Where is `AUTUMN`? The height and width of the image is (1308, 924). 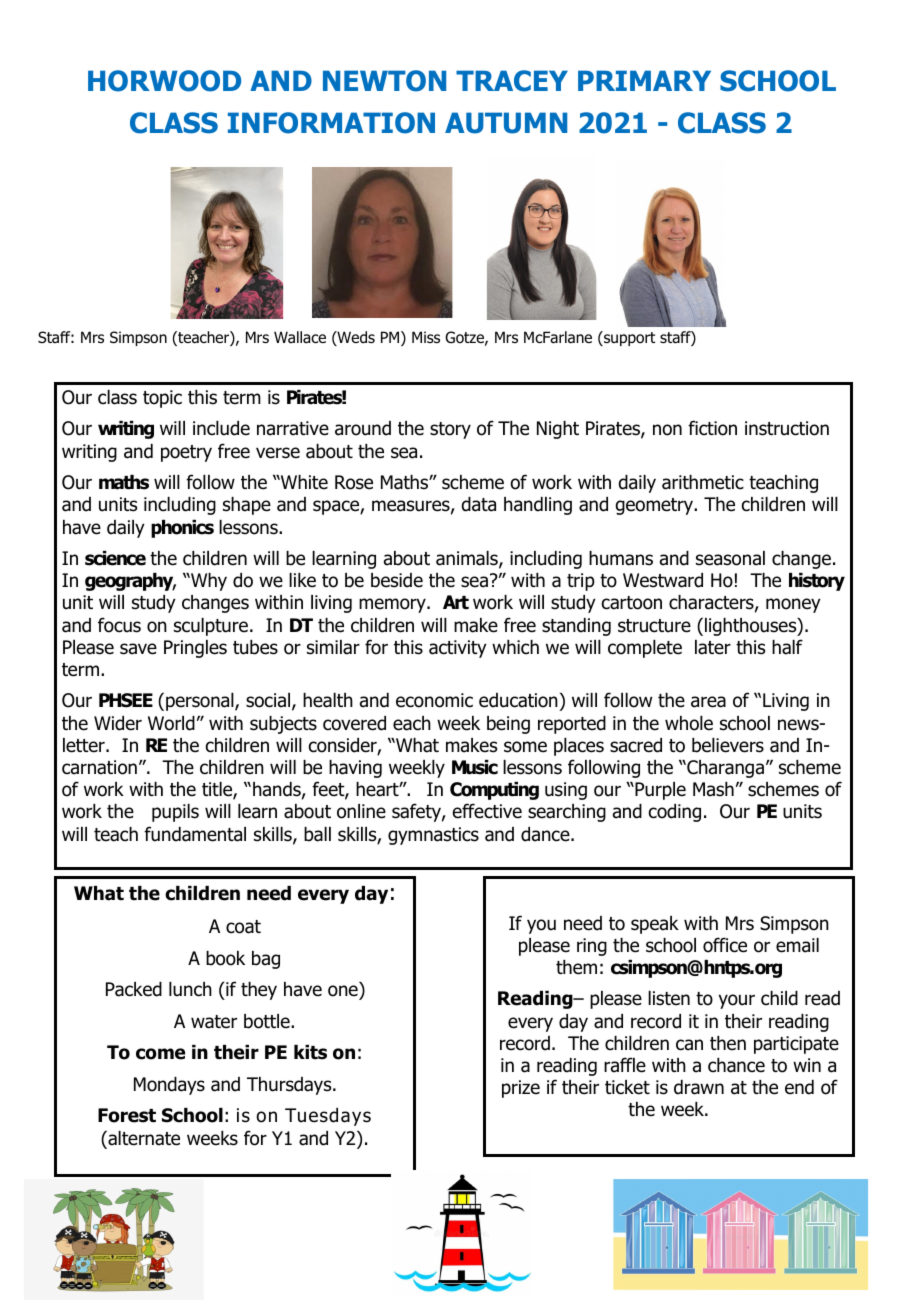
AUTUMN is located at coordinates (506, 123).
